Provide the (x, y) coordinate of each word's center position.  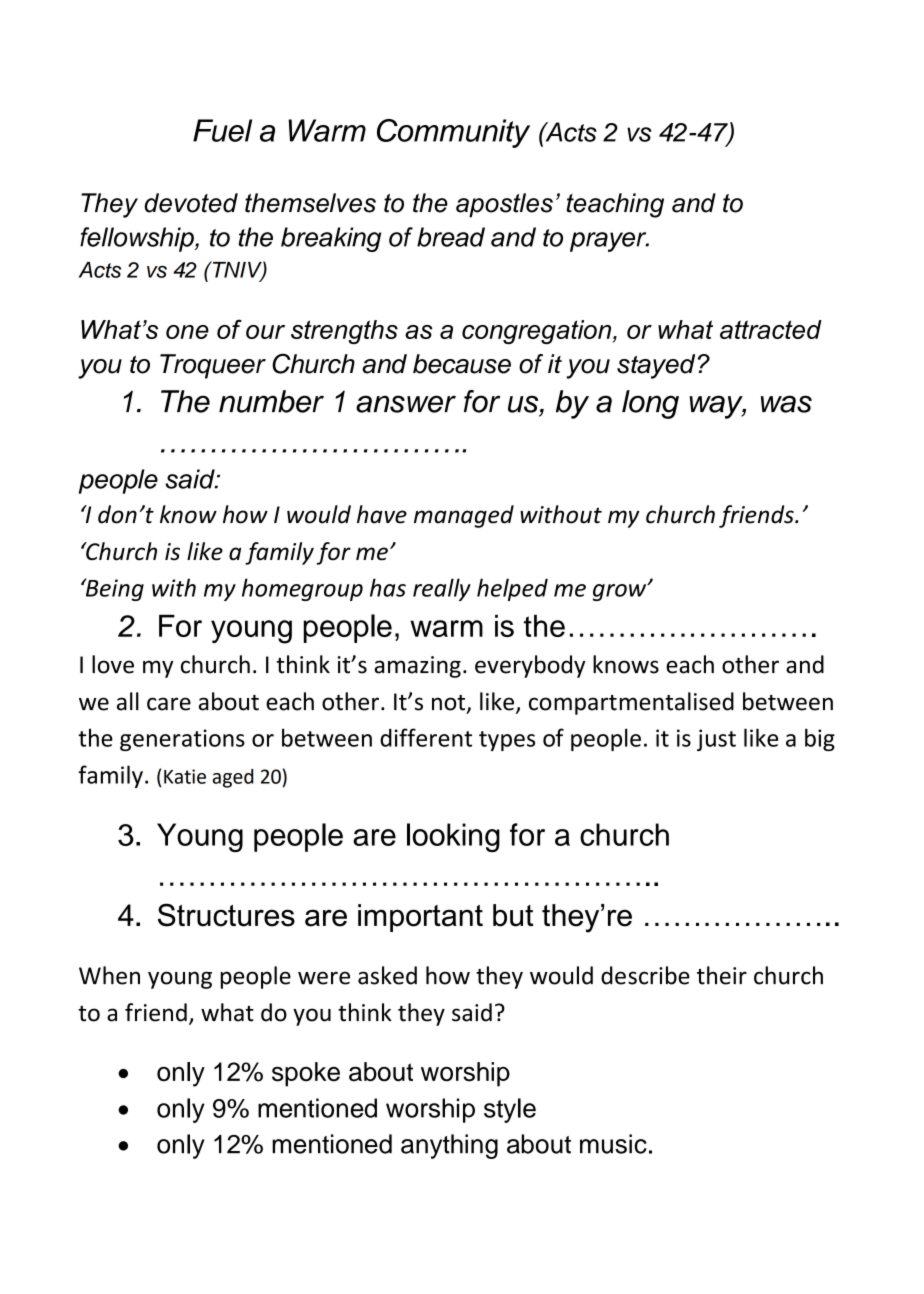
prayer (609, 242)
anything (449, 1146)
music (613, 1144)
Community (453, 133)
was (786, 404)
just (716, 740)
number (271, 401)
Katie (185, 776)
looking (453, 837)
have (382, 514)
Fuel (222, 130)
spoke (306, 1074)
